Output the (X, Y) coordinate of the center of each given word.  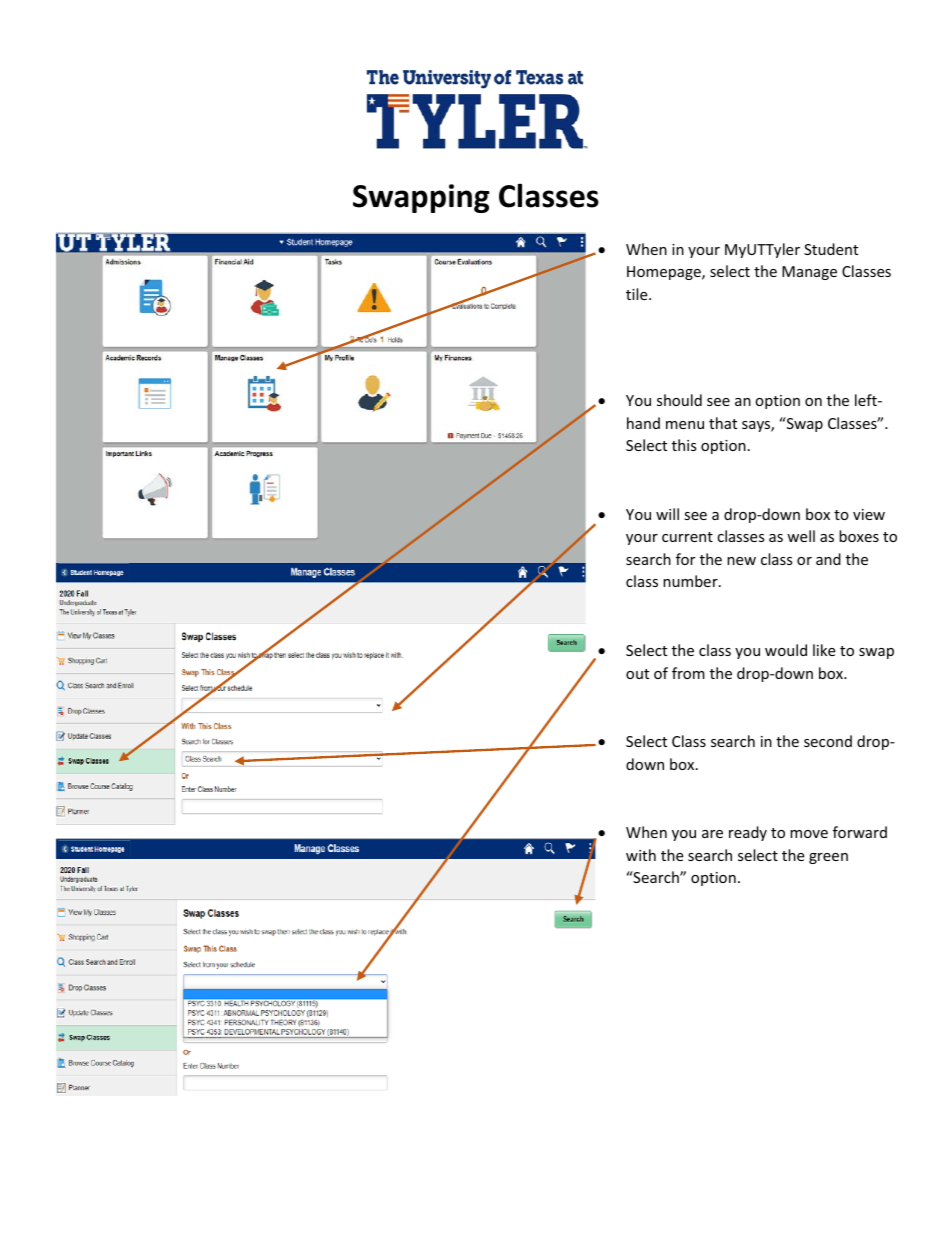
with (641, 855)
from (688, 673)
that (723, 423)
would (786, 650)
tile (638, 294)
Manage (809, 273)
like (824, 650)
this (684, 445)
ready (748, 833)
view (869, 514)
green (828, 858)
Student (831, 249)
